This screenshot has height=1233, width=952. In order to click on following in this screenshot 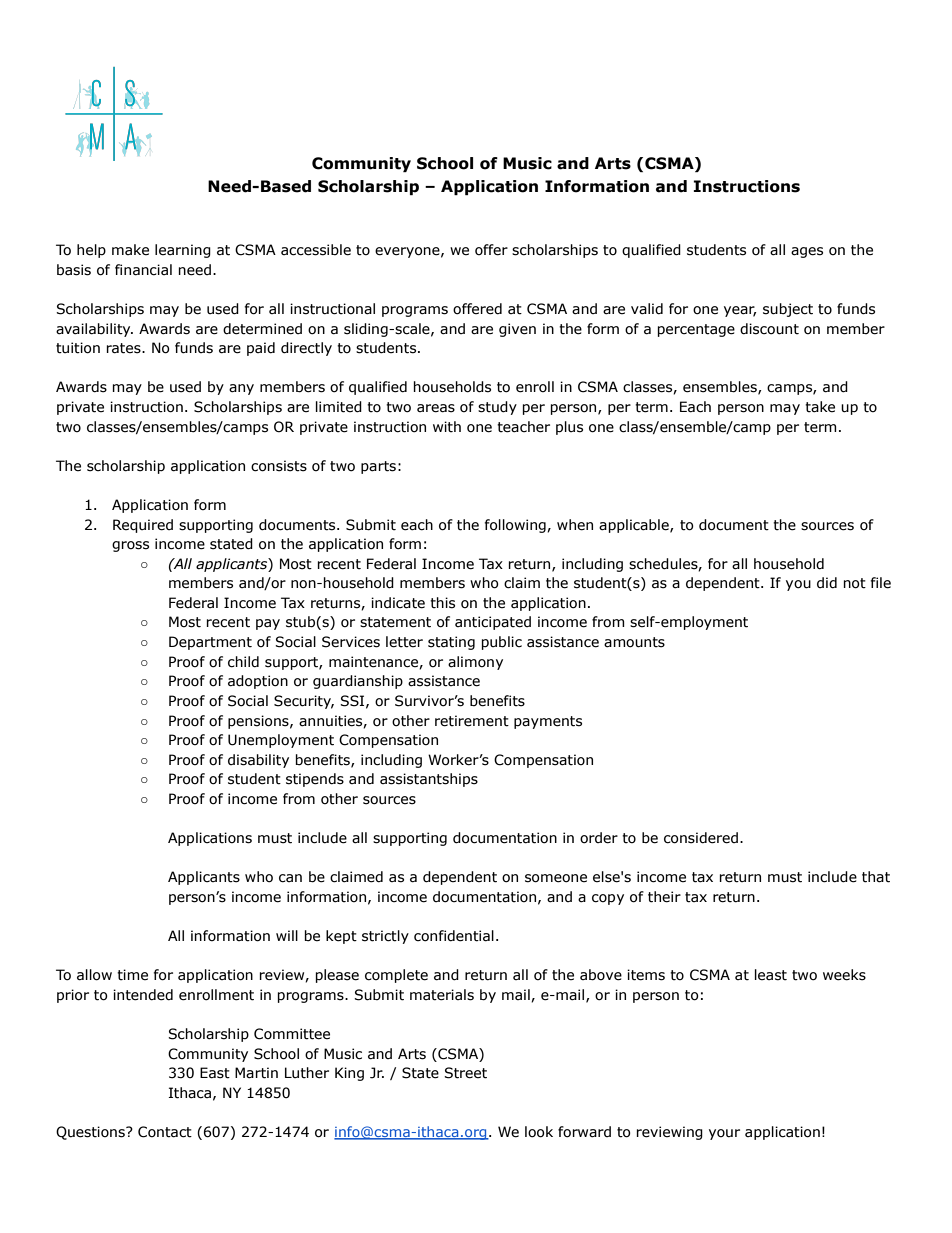, I will do `click(516, 526)`.
